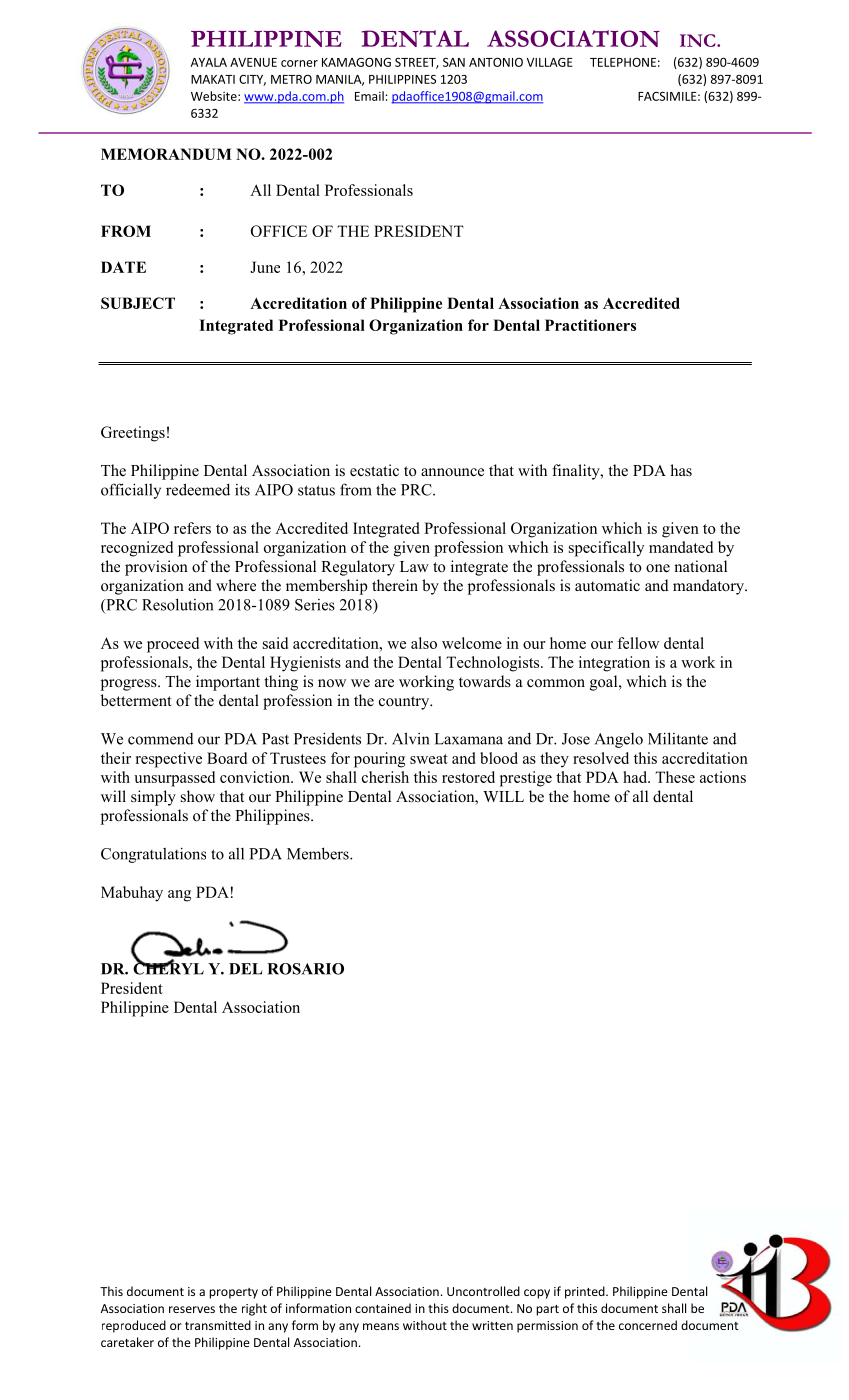 Image resolution: width=849 pixels, height=1400 pixels. Describe the element at coordinates (636, 777) in the document. I see `had` at that location.
